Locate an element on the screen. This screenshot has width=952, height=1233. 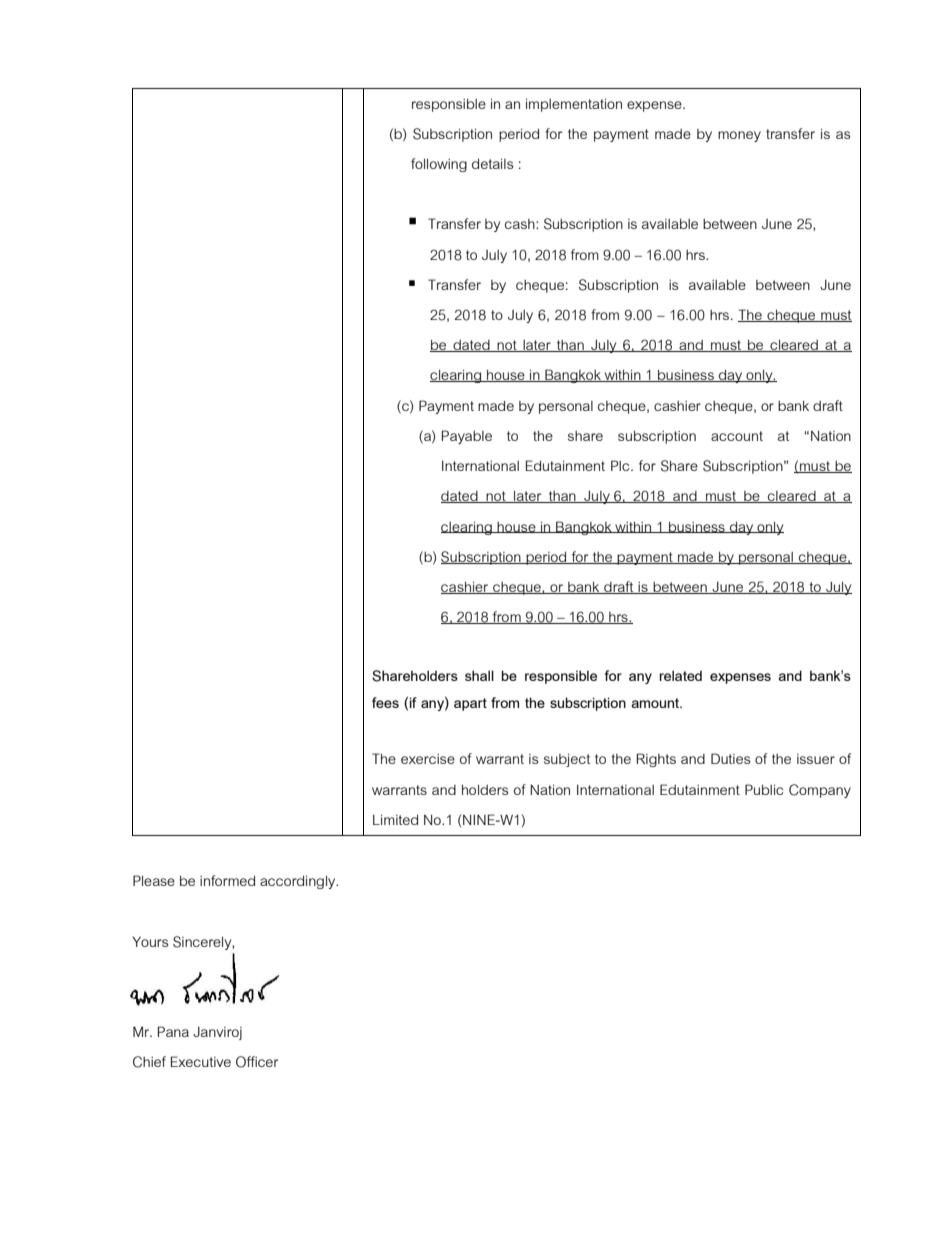
related is located at coordinates (680, 675).
